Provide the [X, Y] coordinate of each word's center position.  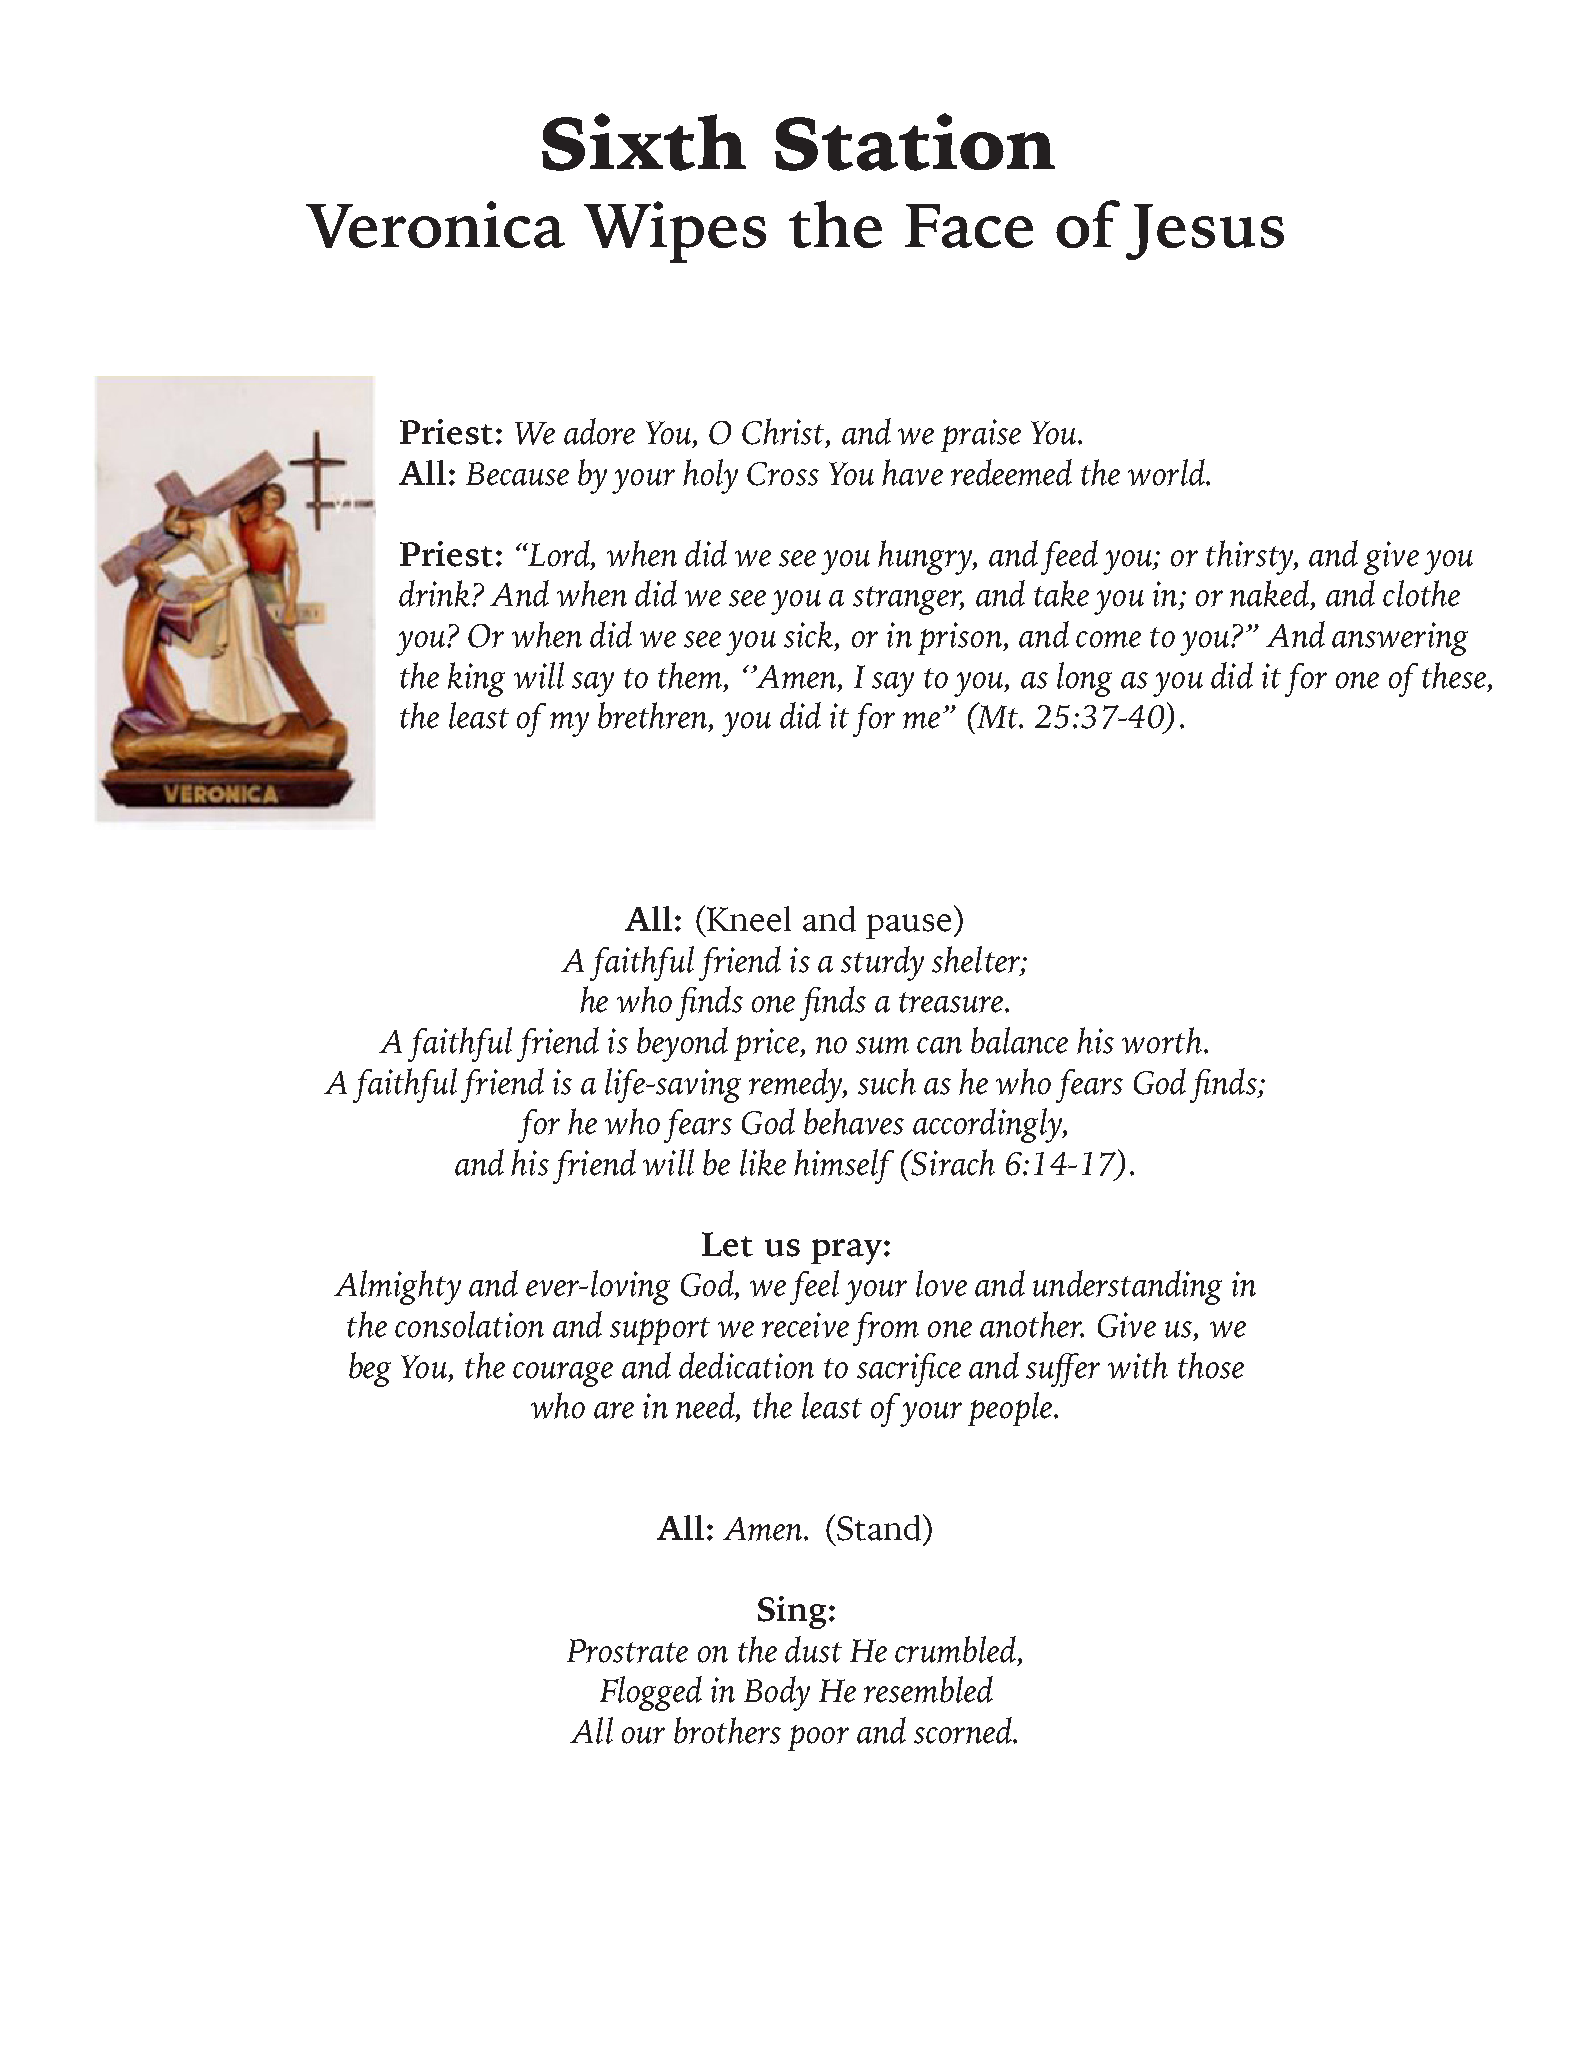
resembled [928, 1689]
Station [915, 142]
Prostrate [627, 1651]
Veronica [435, 224]
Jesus [1205, 232]
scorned [964, 1730]
